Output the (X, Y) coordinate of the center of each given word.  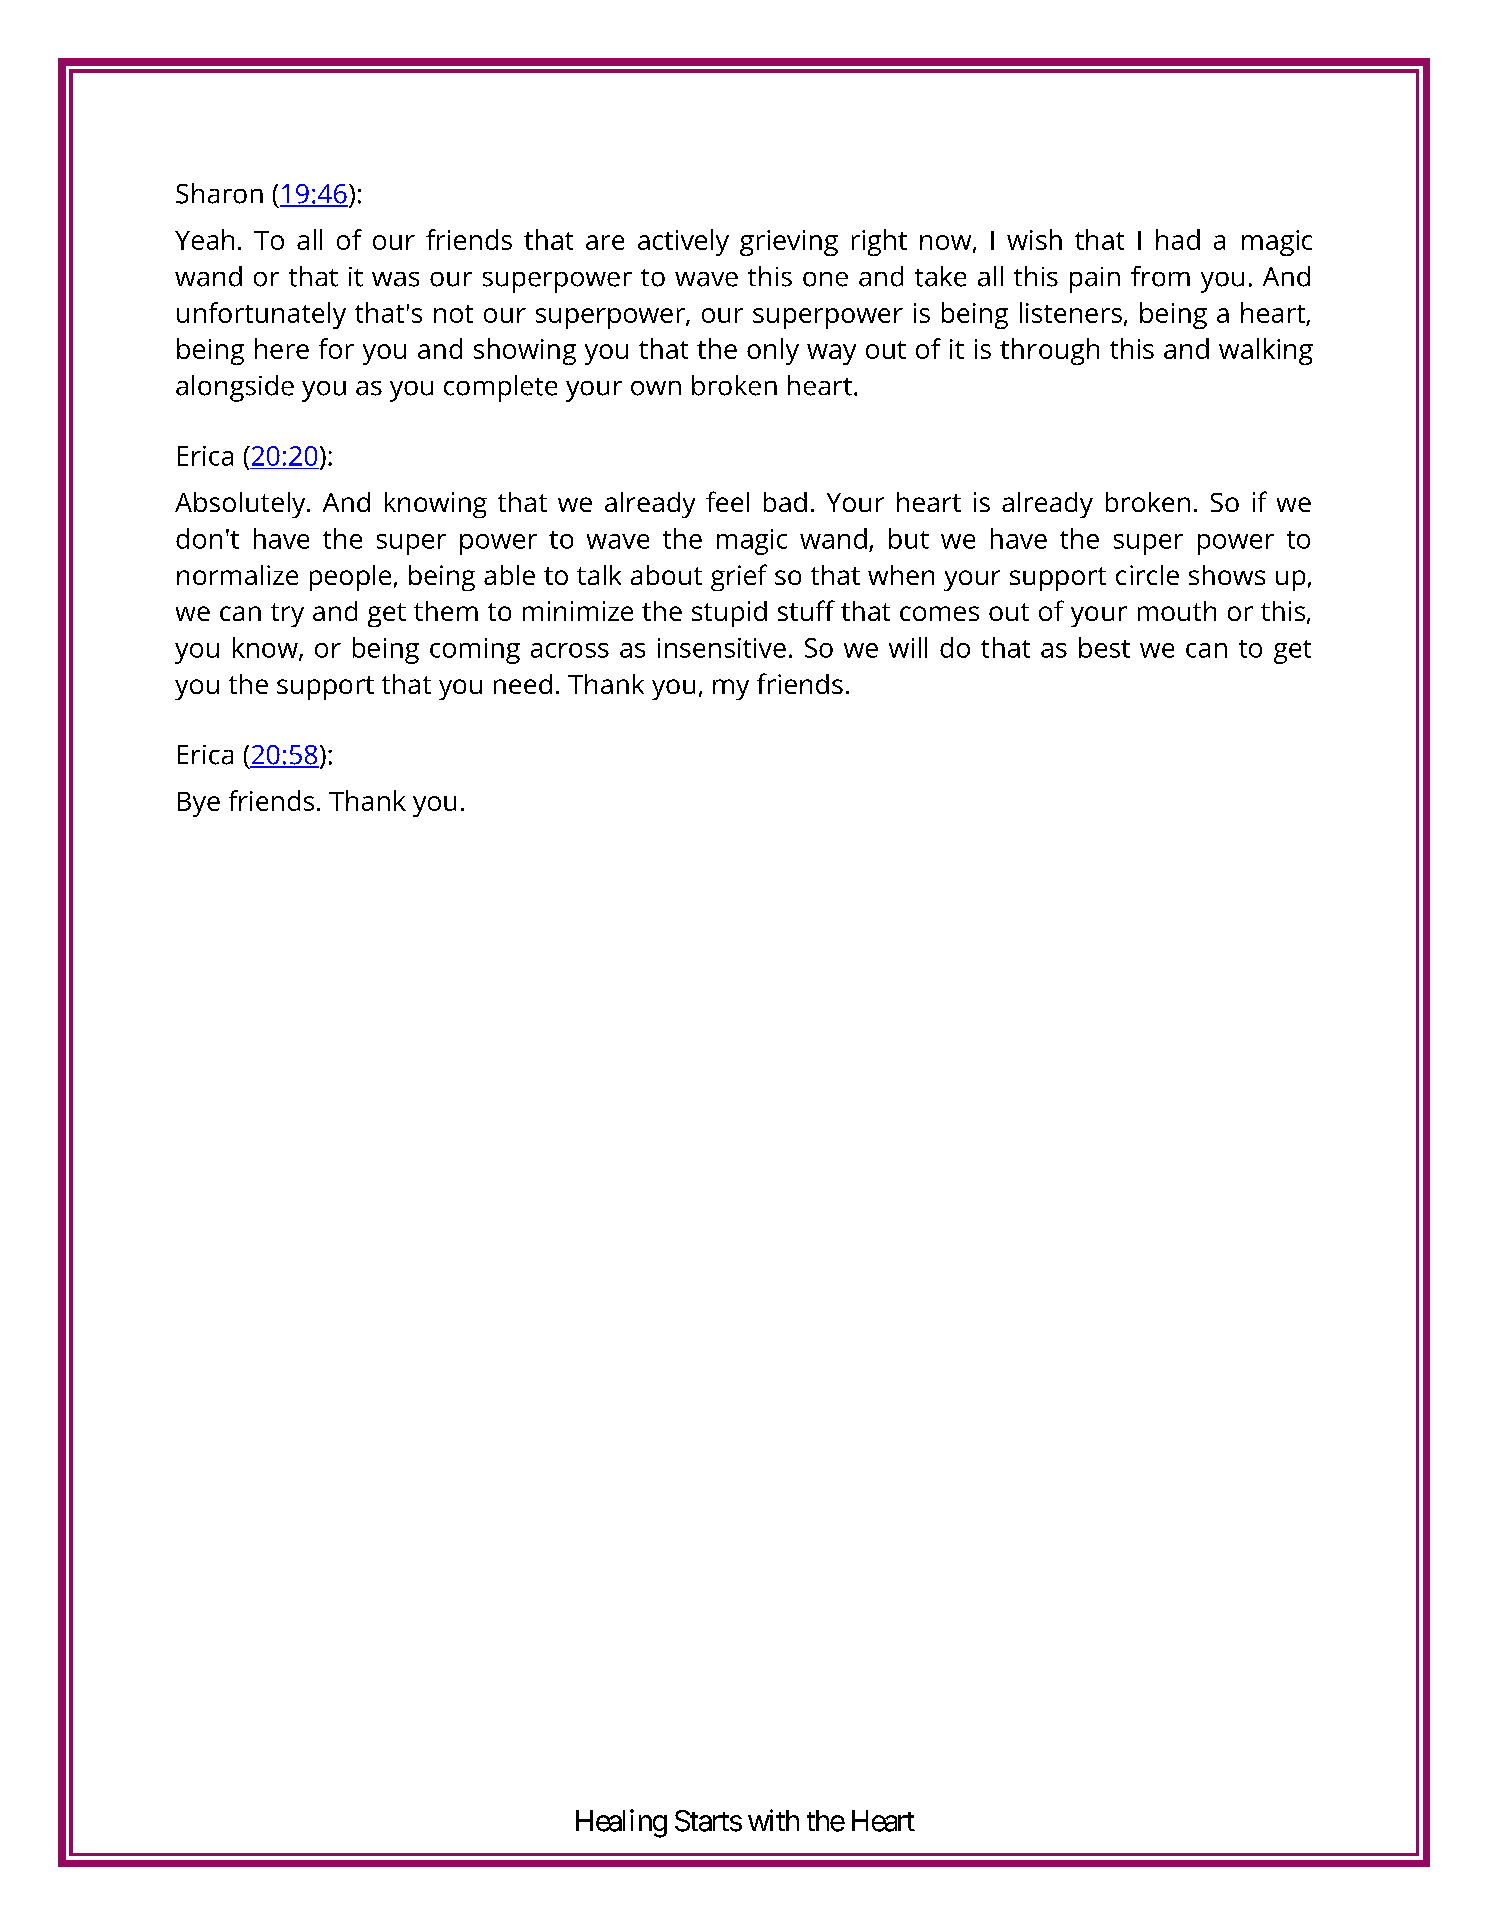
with (773, 1820)
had (1178, 239)
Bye (199, 804)
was (395, 279)
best (1104, 647)
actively (683, 242)
